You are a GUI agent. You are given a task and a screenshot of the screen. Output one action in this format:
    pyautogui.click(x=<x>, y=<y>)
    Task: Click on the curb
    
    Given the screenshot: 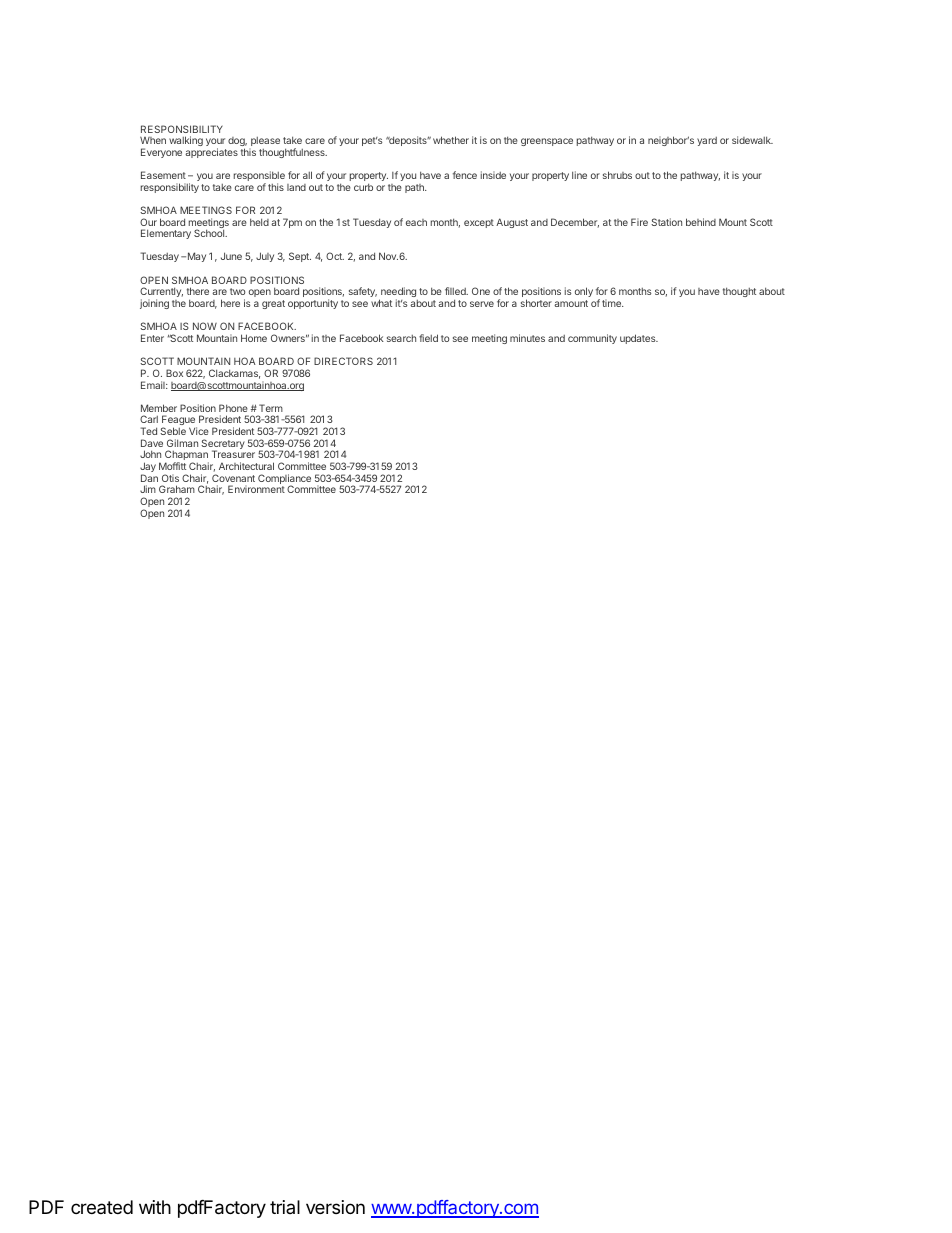 What is the action you would take?
    pyautogui.click(x=363, y=187)
